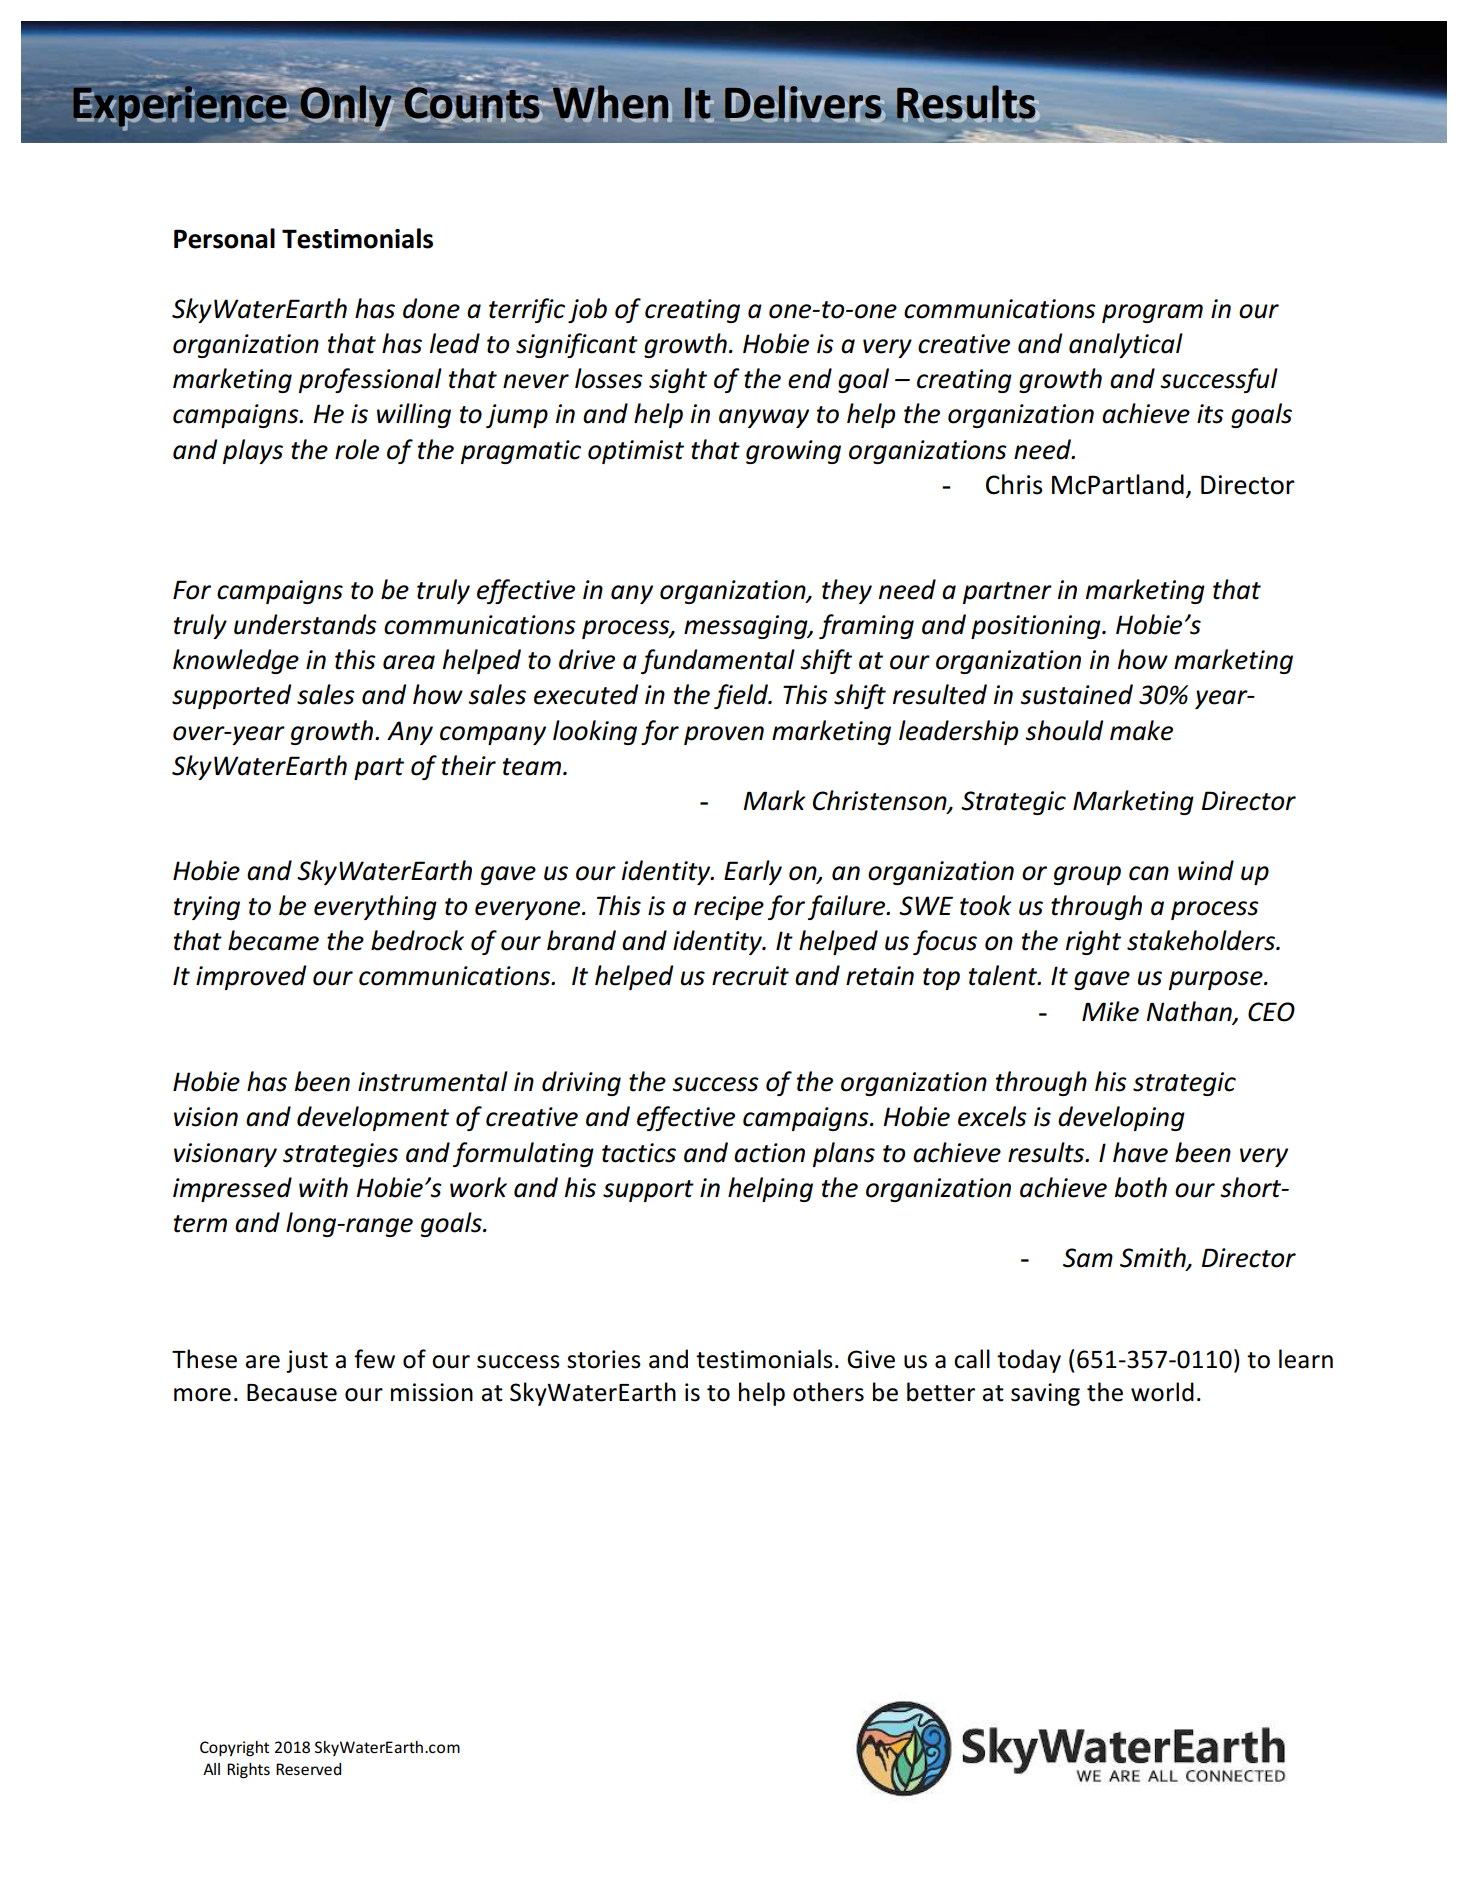 The image size is (1468, 1900). I want to click on world, so click(1162, 1392).
